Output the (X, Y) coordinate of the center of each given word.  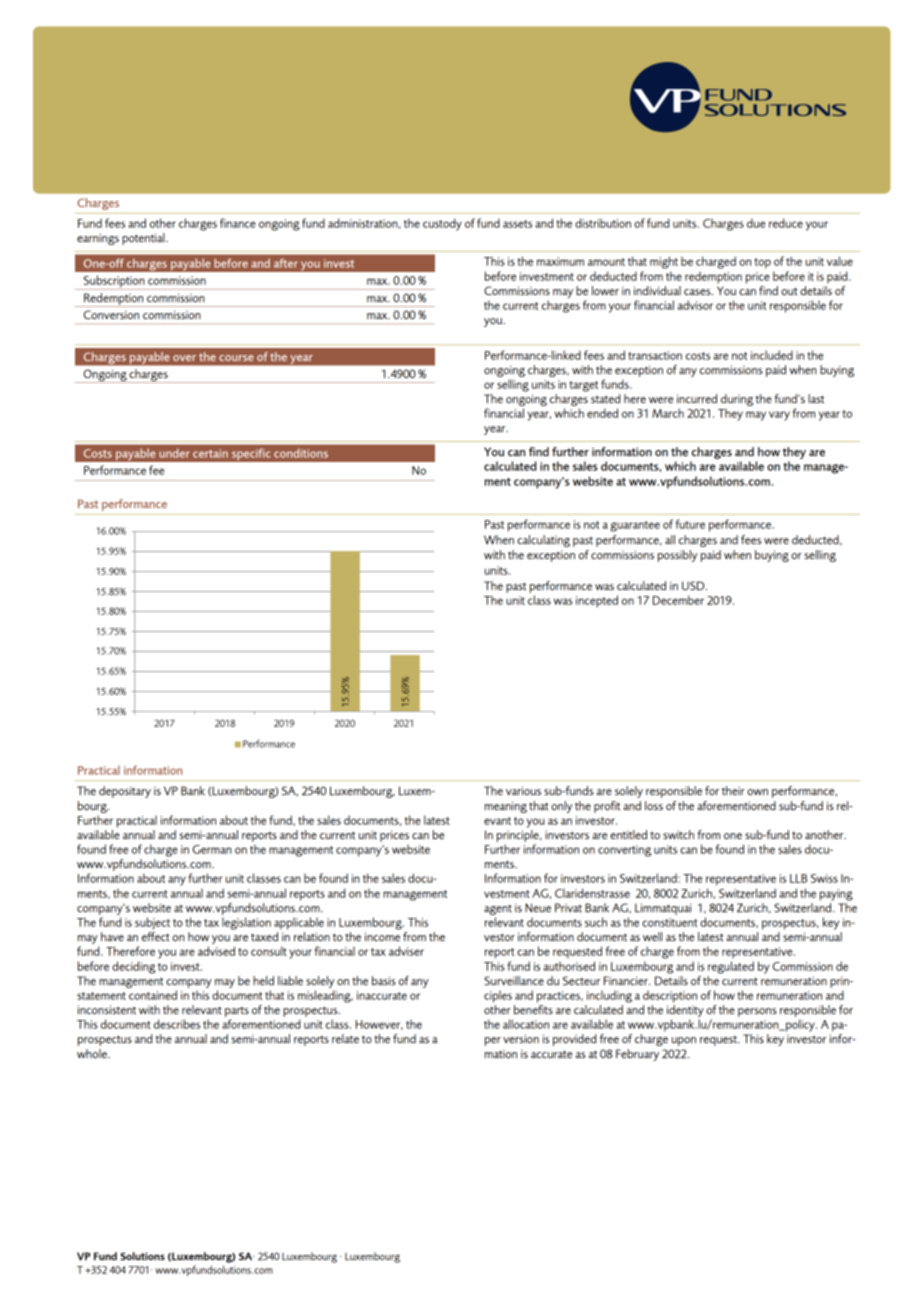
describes (177, 1024)
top (762, 263)
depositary (125, 792)
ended (602, 413)
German (212, 849)
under (174, 453)
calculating (543, 541)
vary (779, 416)
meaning (506, 807)
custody (442, 224)
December (678, 600)
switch (678, 834)
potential (144, 239)
